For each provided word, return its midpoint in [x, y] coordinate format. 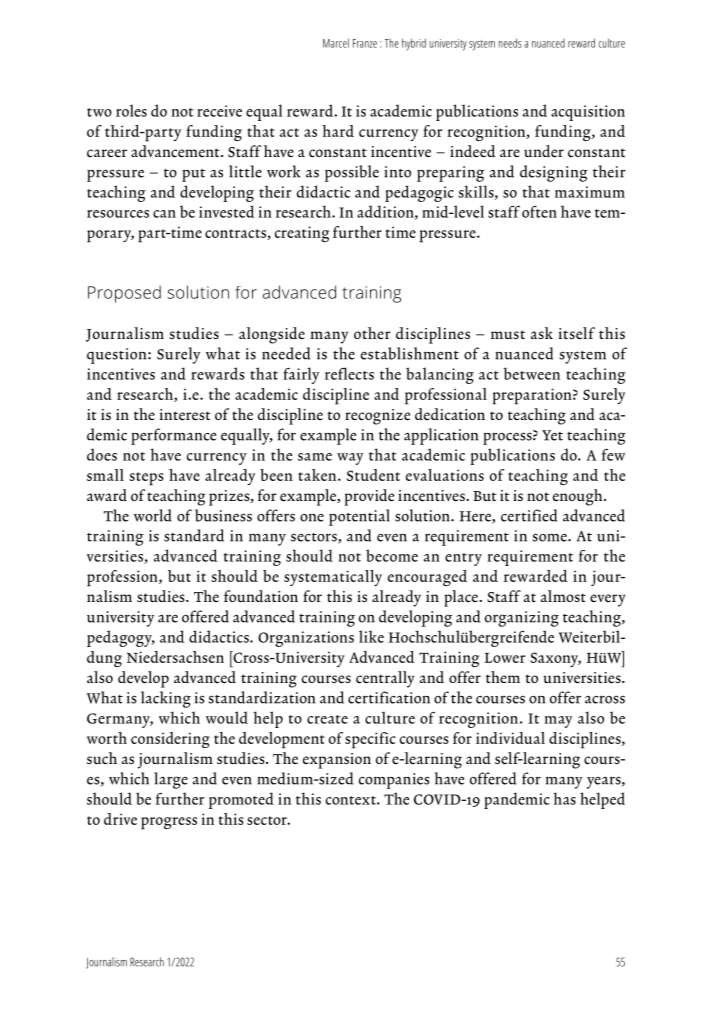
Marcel [336, 43]
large [171, 780]
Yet [552, 435]
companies [394, 781]
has [564, 798]
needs [510, 43]
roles [131, 110]
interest [185, 415]
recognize [377, 417]
